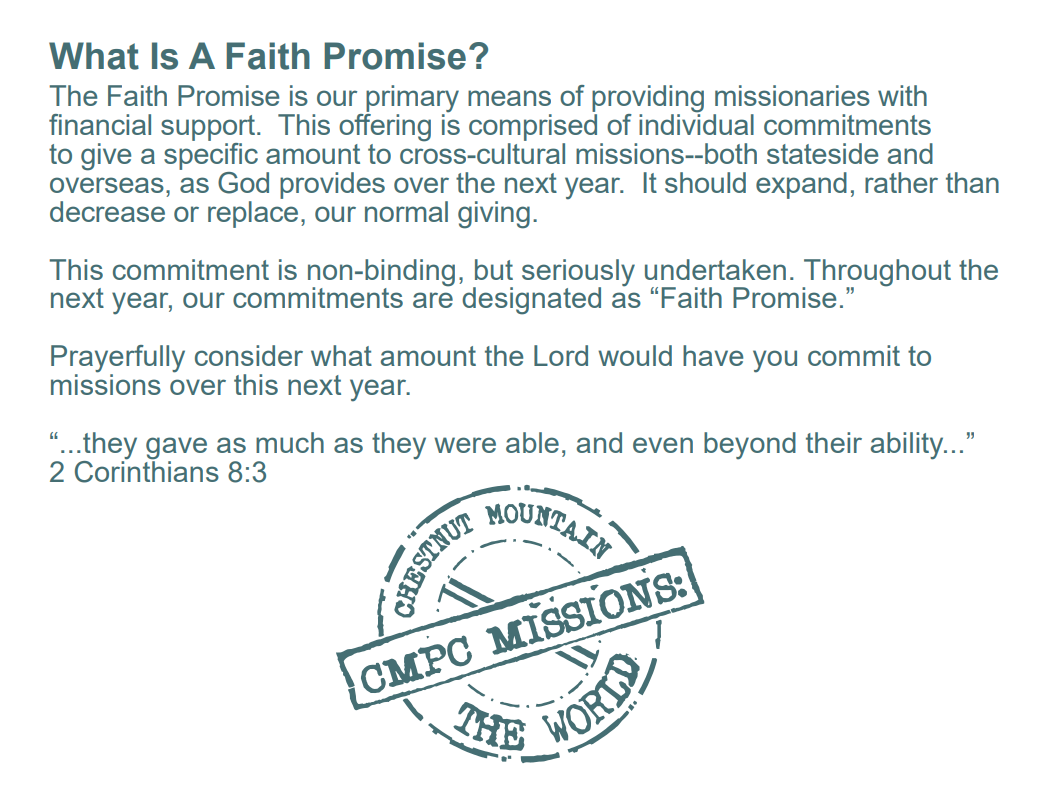 This image has height=804, width=1040. What do you see at coordinates (908, 446) in the image?
I see `ability` at bounding box center [908, 446].
